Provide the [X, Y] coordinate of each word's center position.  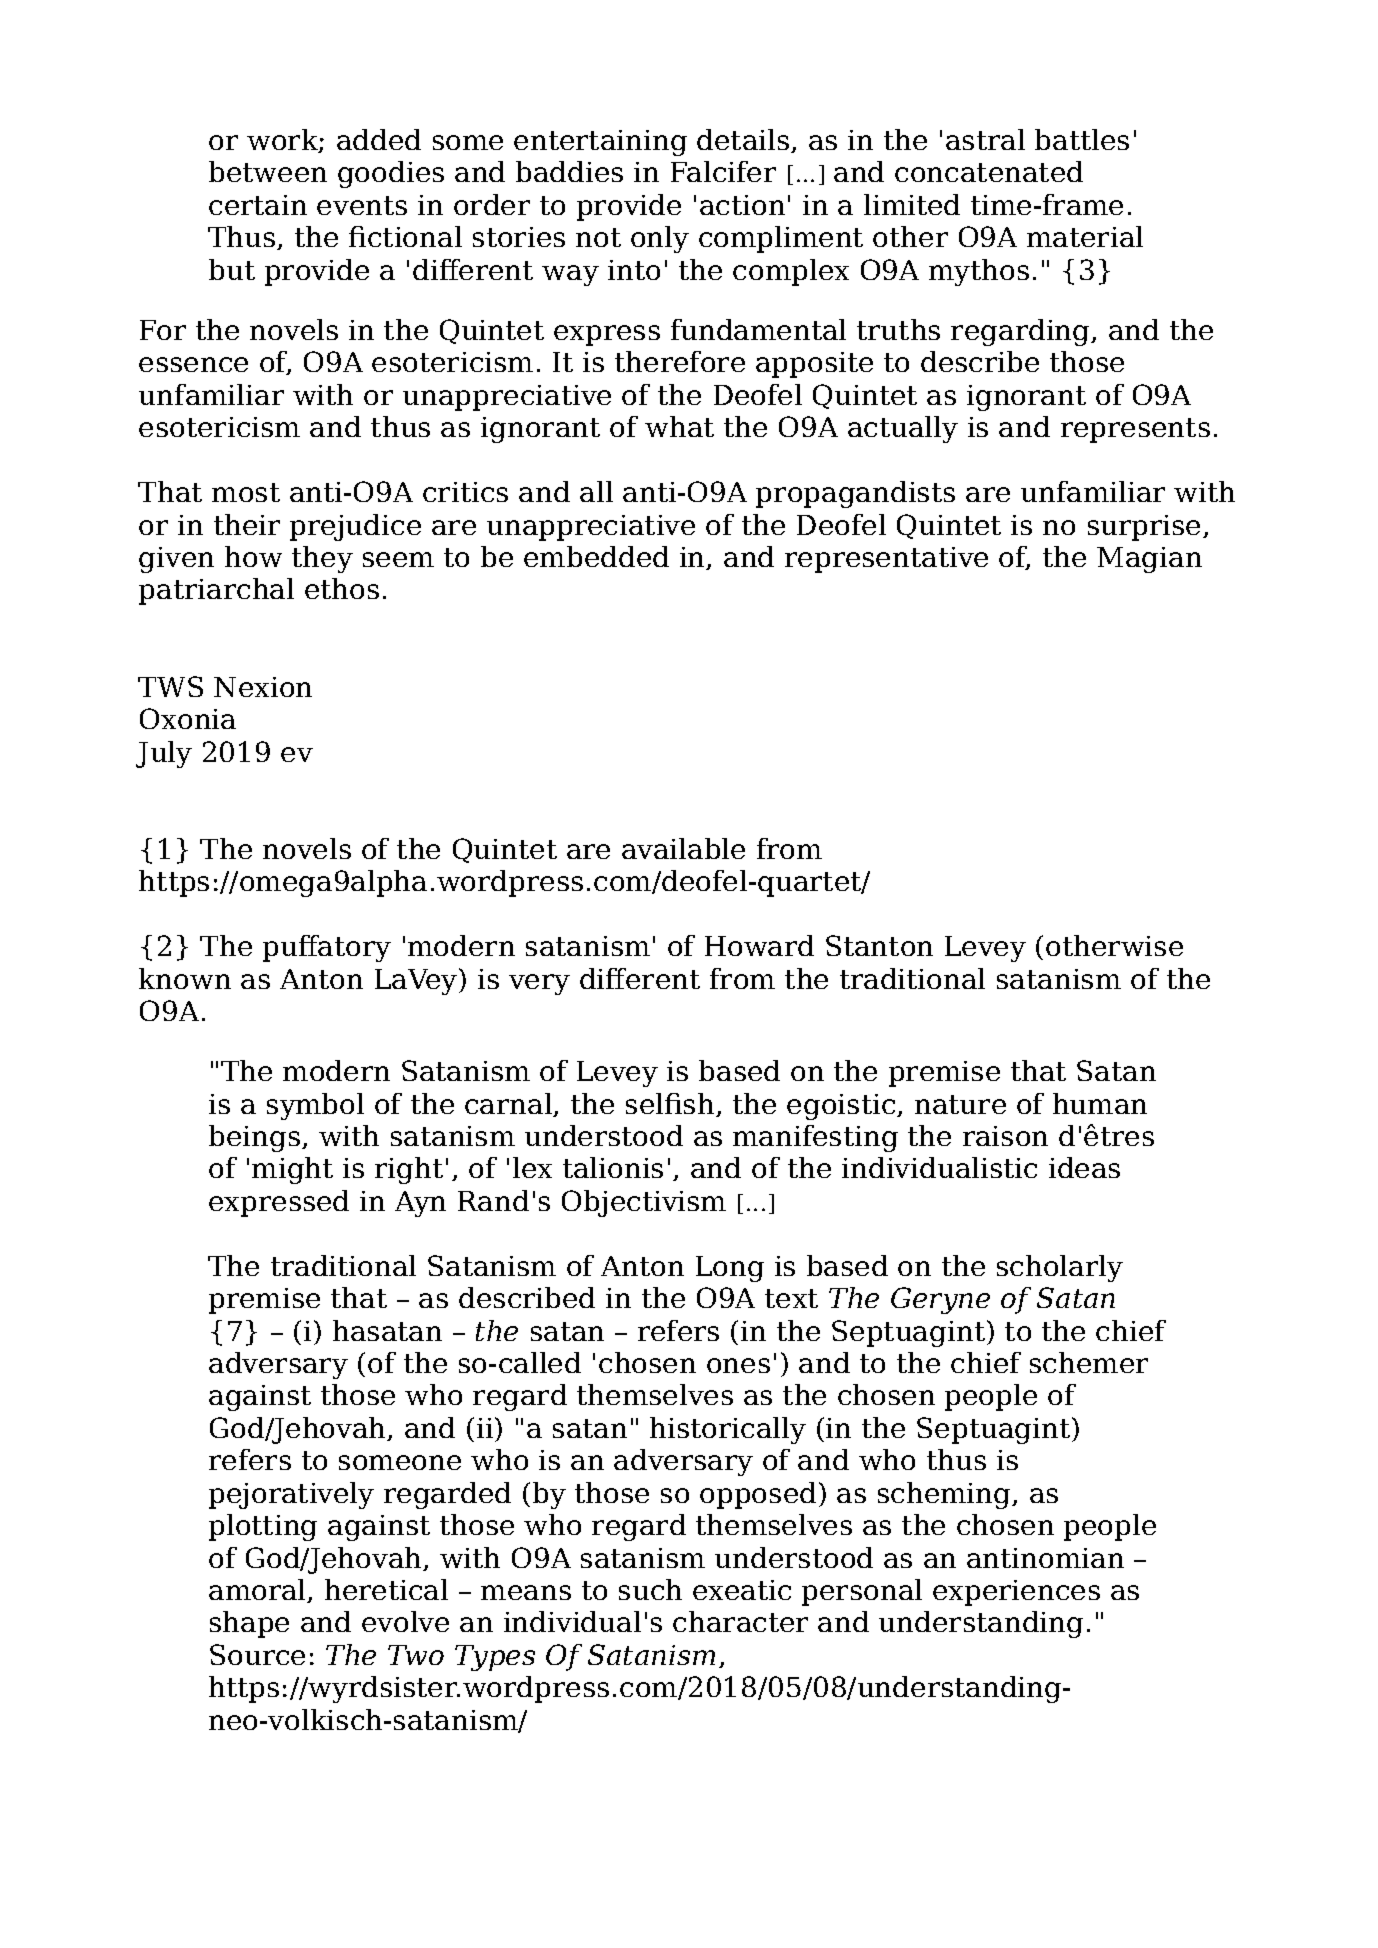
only [660, 239]
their [247, 524]
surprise [1144, 528]
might [292, 1170]
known [185, 978]
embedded [596, 556]
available [683, 848]
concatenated [989, 171]
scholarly [1060, 1268]
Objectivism [644, 1203]
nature [960, 1104]
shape [249, 1624]
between [268, 171]
